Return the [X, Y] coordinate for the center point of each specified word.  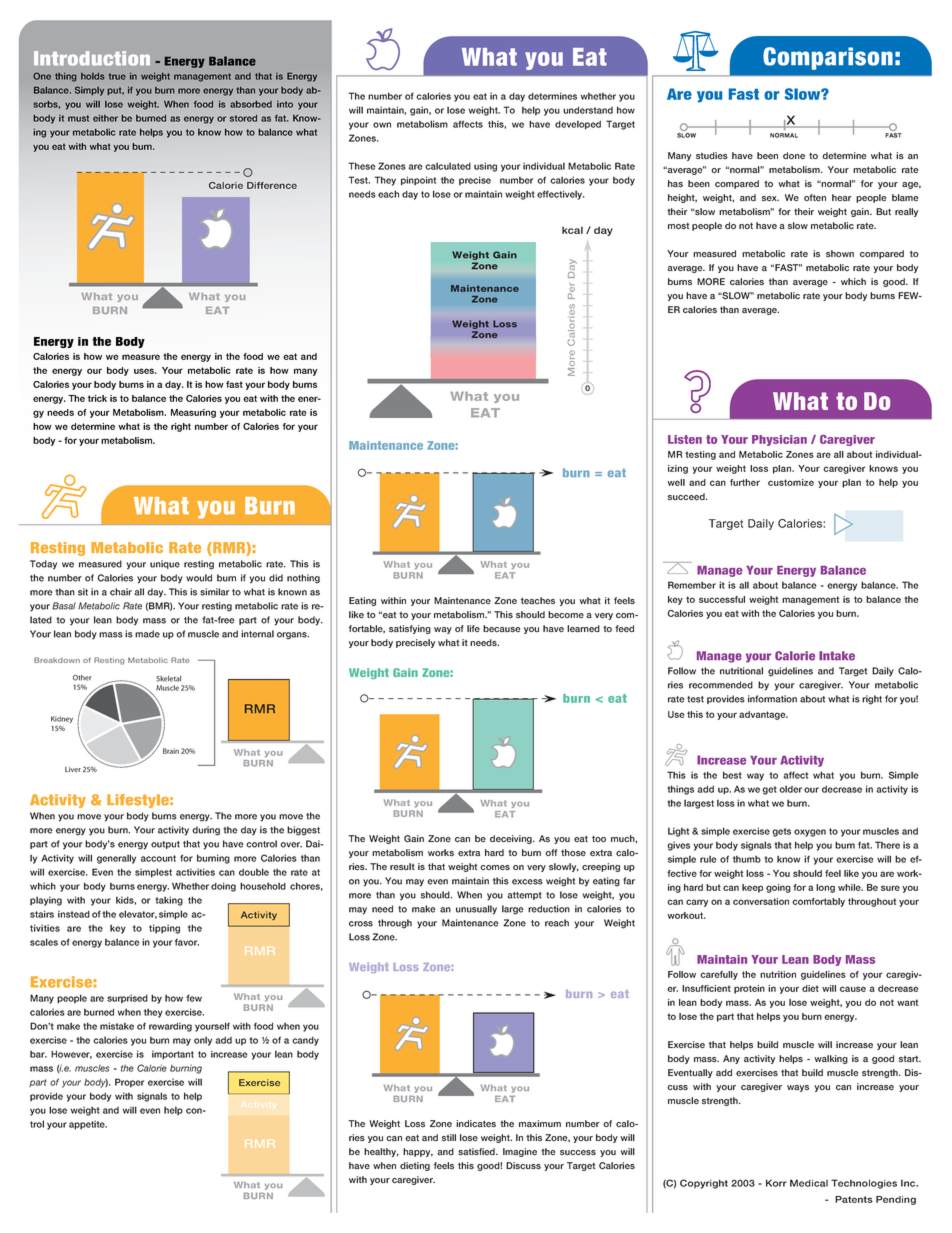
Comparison [828, 58]
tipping [164, 929]
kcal [572, 230]
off [551, 852]
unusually [476, 910]
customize [791, 482]
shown [840, 254]
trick [97, 398]
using [485, 167]
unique [165, 564]
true [117, 76]
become [566, 615]
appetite [88, 1125]
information [772, 699]
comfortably [818, 902]
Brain [171, 751]
